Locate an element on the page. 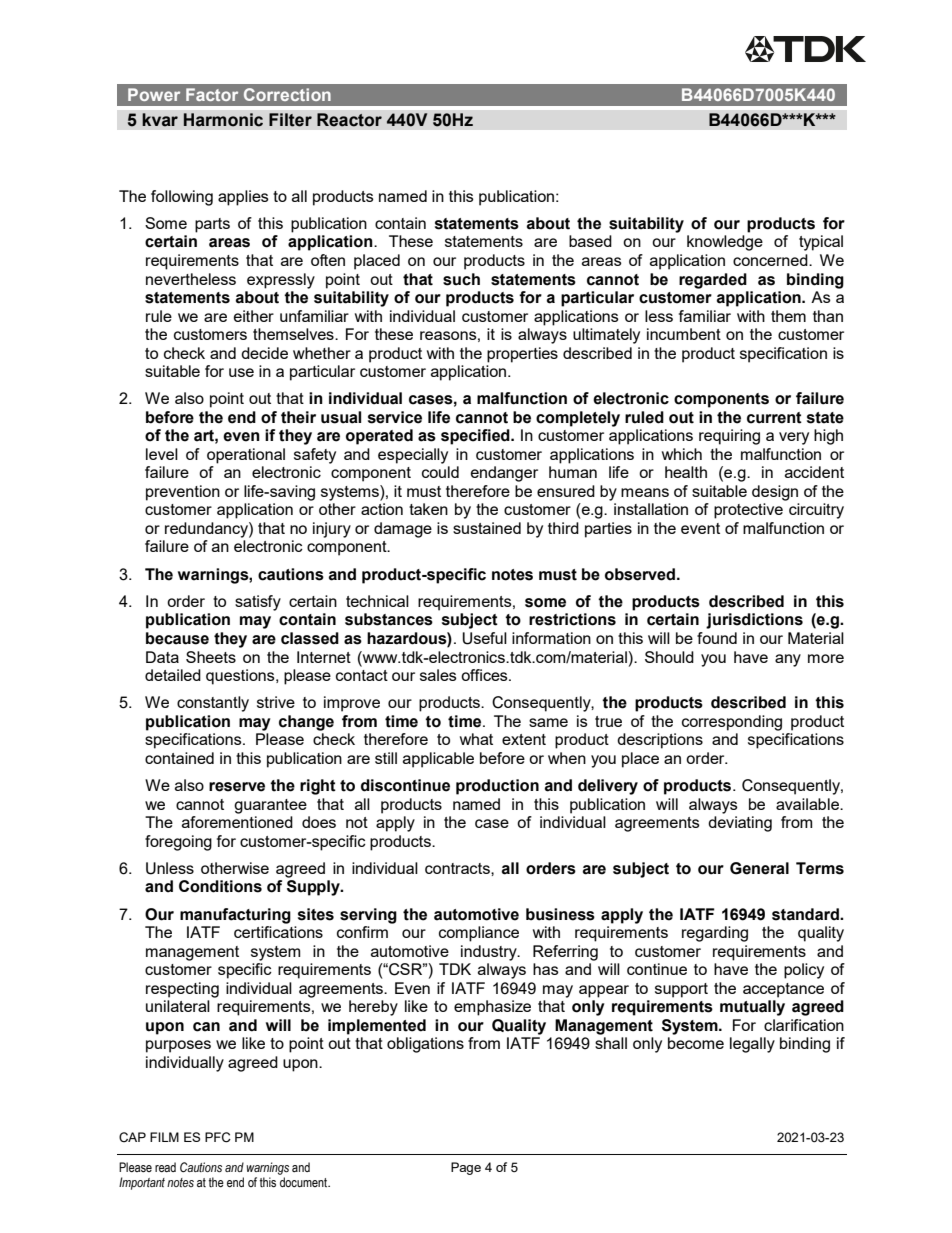  knowledge is located at coordinates (725, 243).
